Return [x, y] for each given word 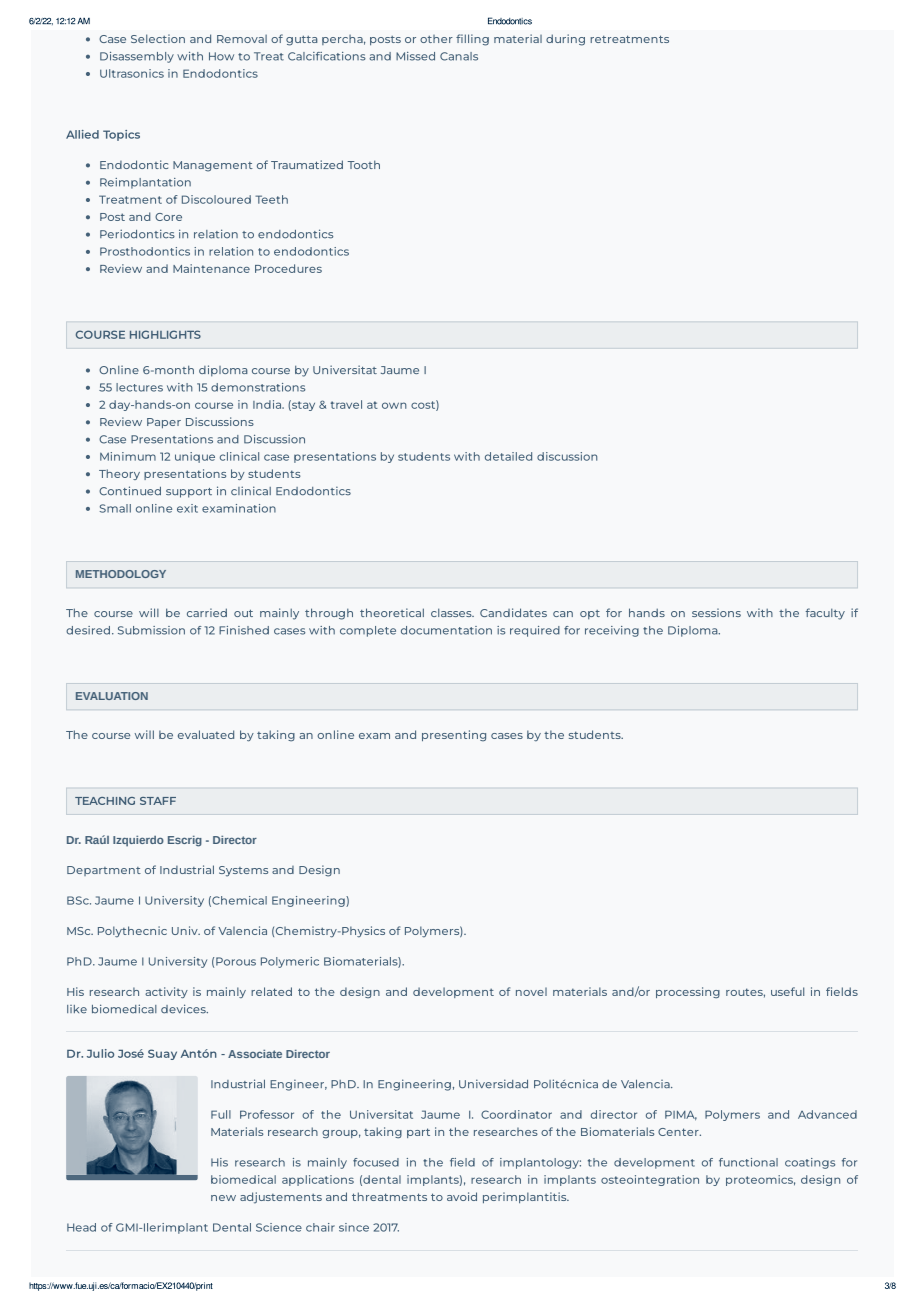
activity [166, 992]
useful [787, 991]
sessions [716, 612]
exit [187, 508]
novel [531, 991]
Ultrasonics [132, 73]
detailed [508, 456]
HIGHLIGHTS [165, 334]
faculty [825, 614]
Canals [459, 56]
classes [452, 612]
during [565, 40]
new [223, 1198]
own [394, 405]
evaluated [206, 734]
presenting [454, 736]
